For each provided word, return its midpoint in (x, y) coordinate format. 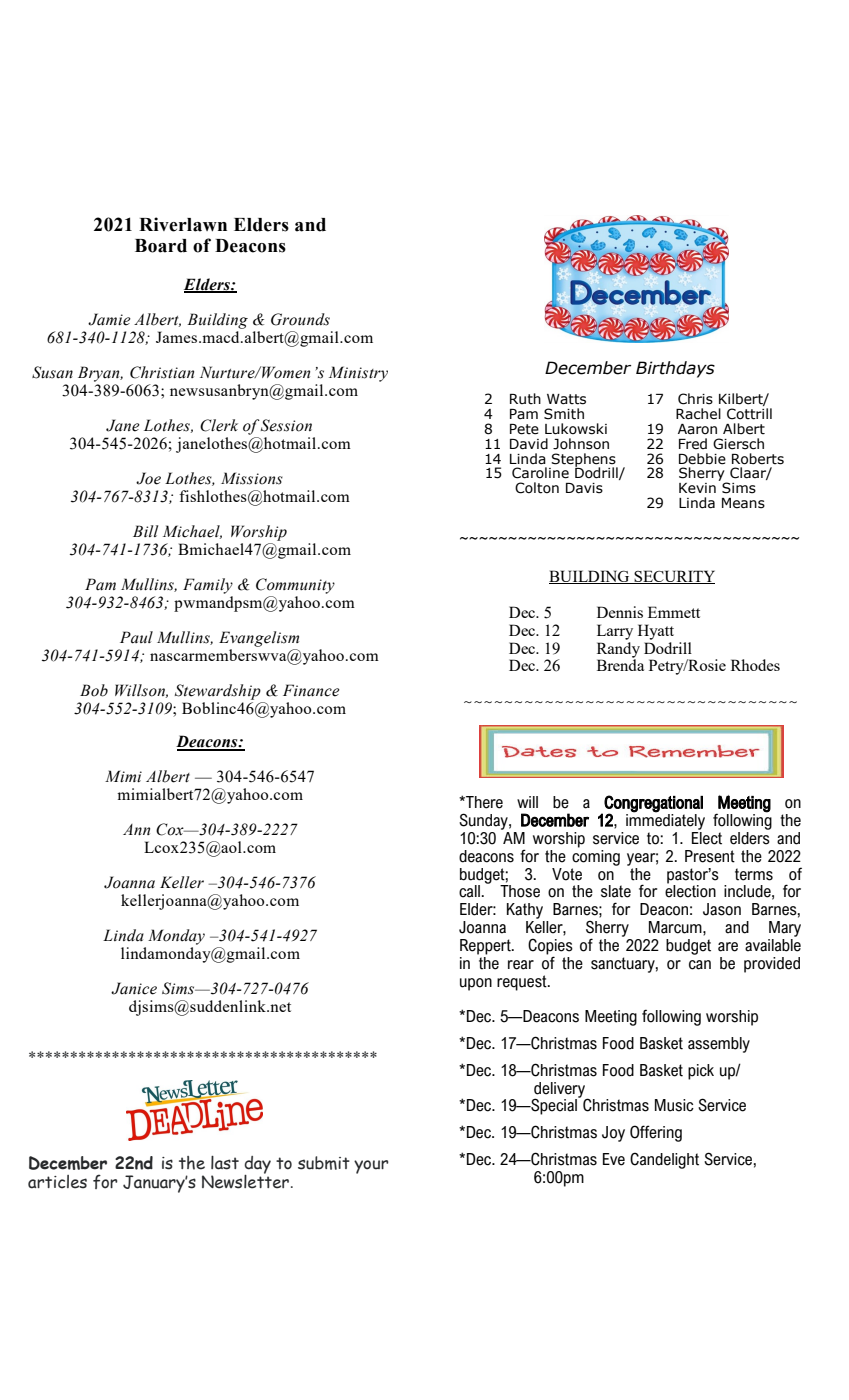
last (225, 1163)
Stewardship (218, 692)
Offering (656, 1133)
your (371, 1167)
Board (161, 246)
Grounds (300, 319)
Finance (311, 690)
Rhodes (755, 665)
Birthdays (675, 369)
